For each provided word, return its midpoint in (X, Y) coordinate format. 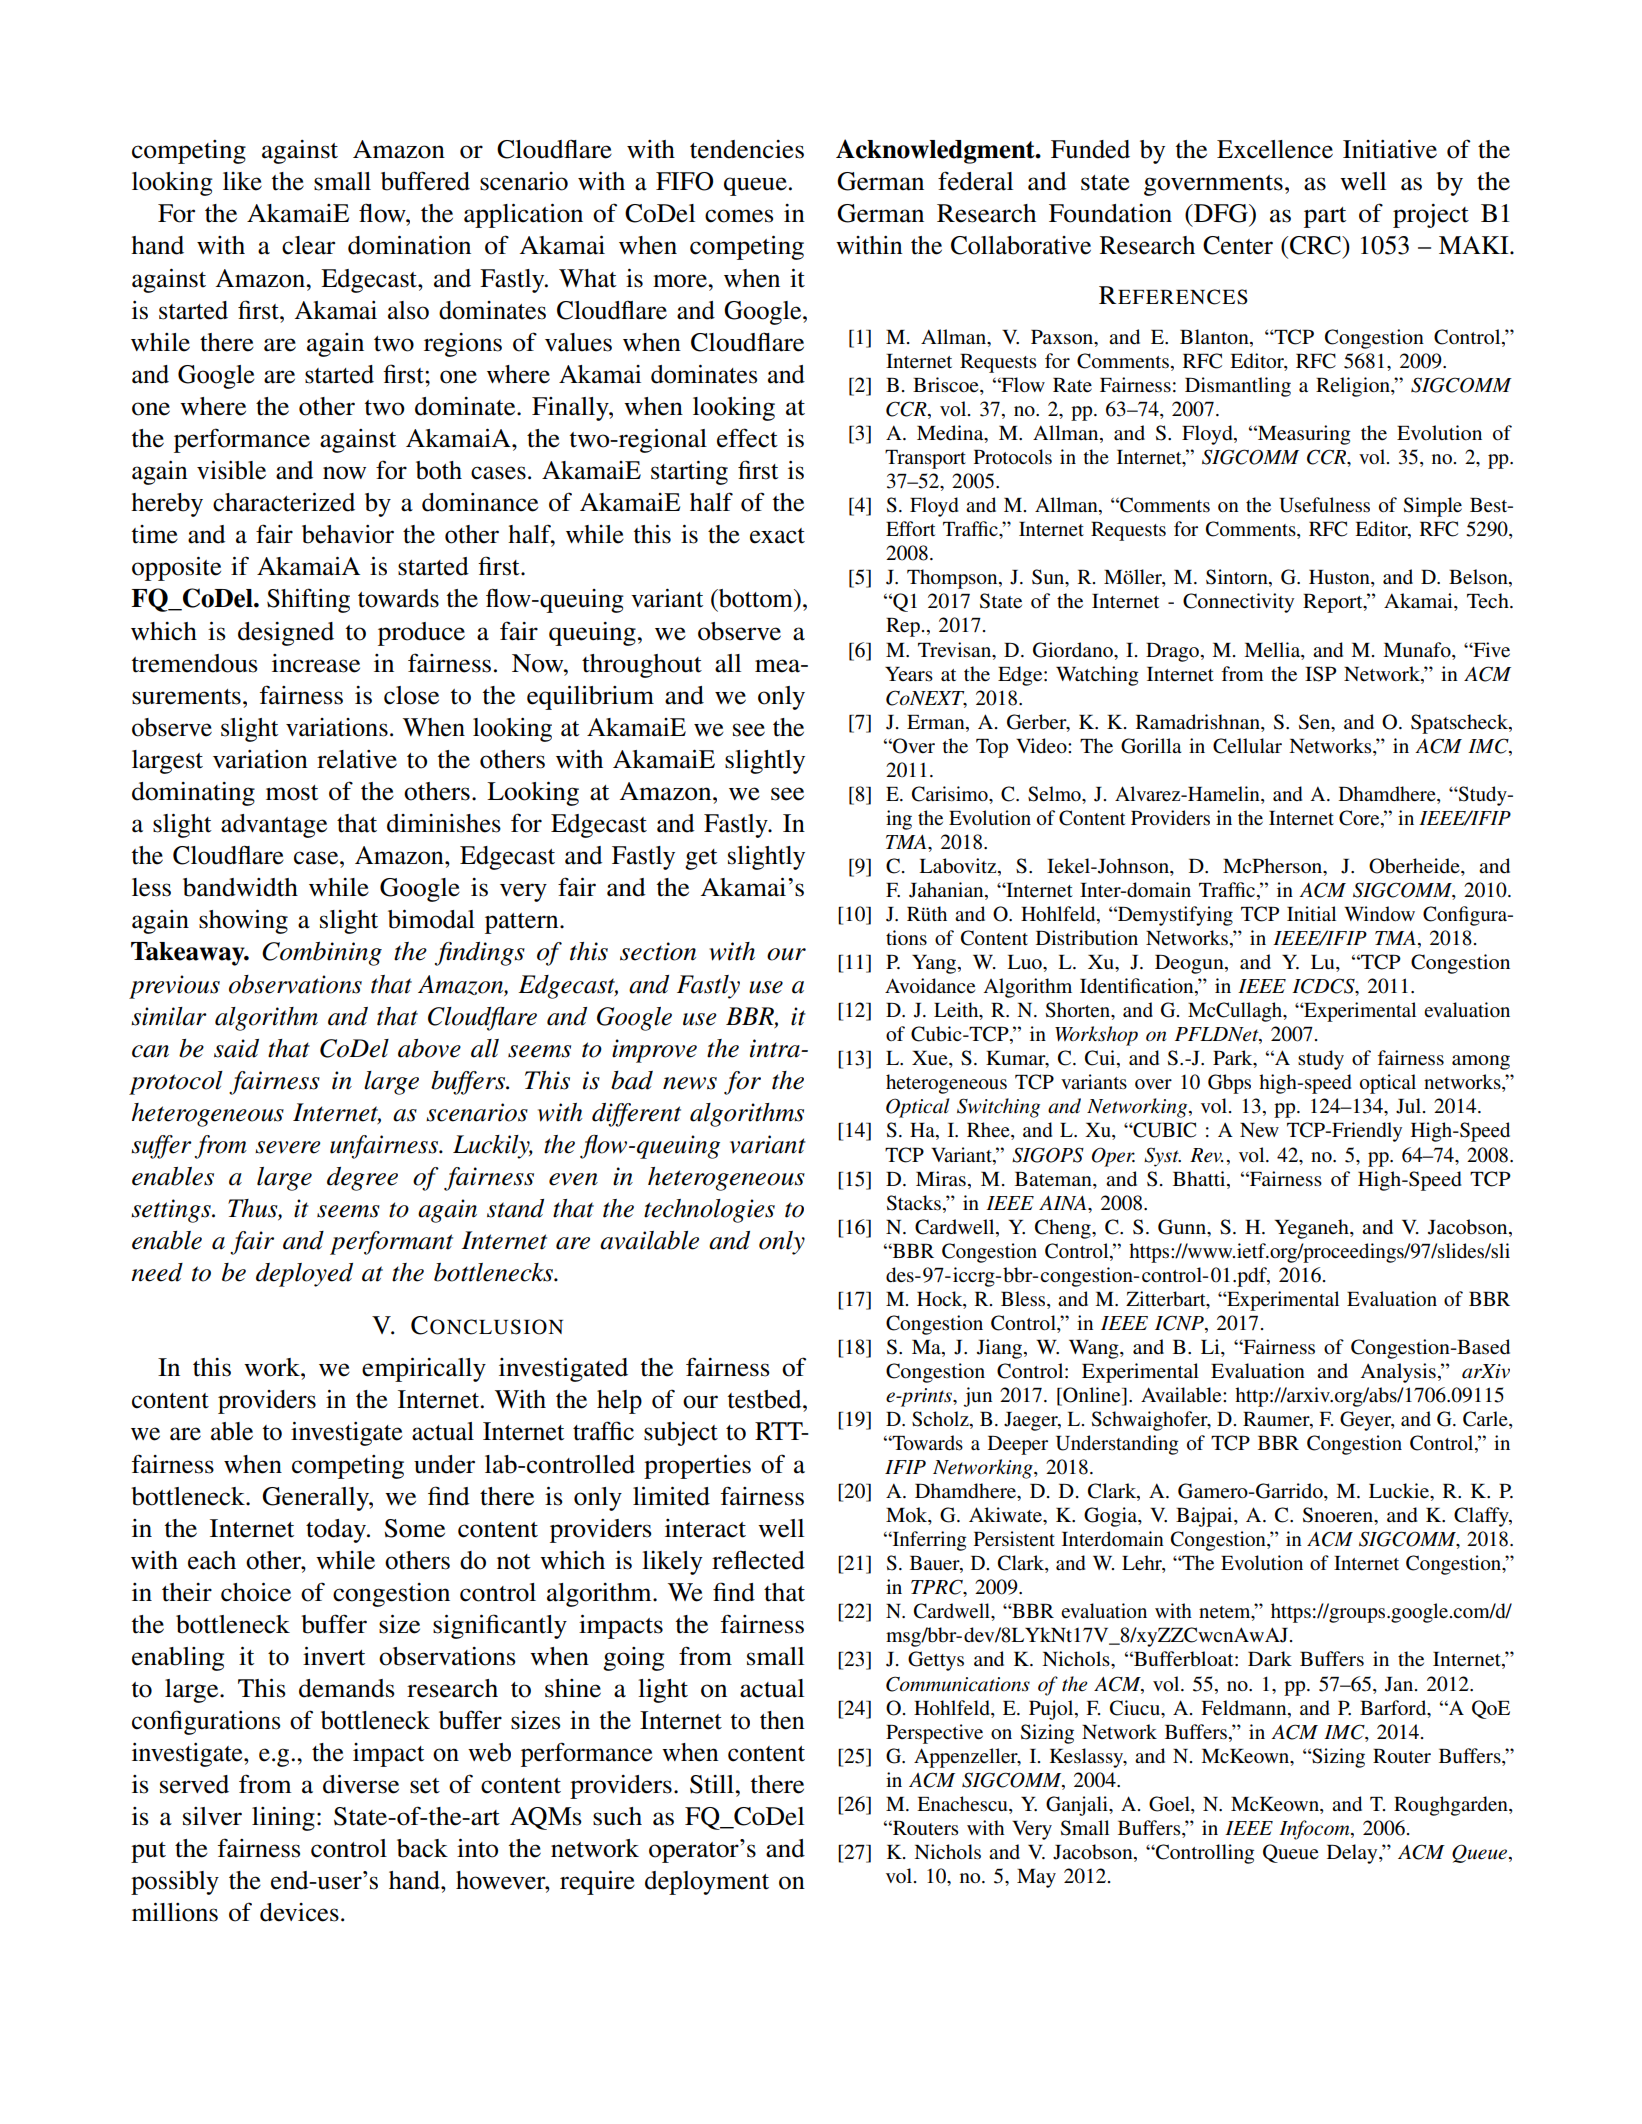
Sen (1316, 722)
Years (909, 674)
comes (739, 216)
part (1325, 217)
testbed (765, 1399)
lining (283, 1819)
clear (308, 245)
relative (357, 759)
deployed (304, 1275)
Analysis (1398, 1373)
